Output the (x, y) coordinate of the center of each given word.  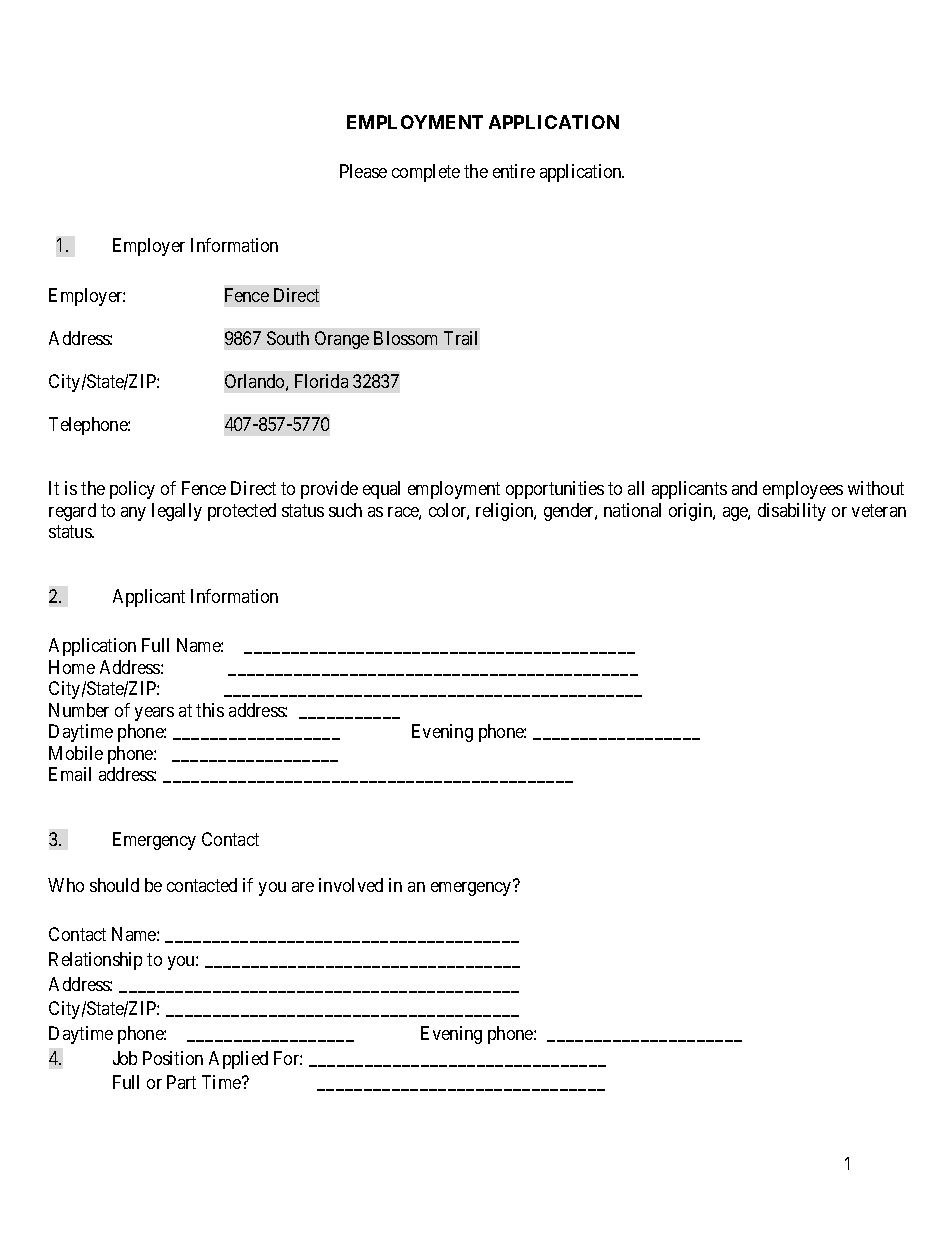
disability (792, 512)
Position (173, 1058)
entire (514, 171)
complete (426, 173)
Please (363, 171)
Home (72, 667)
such (345, 510)
